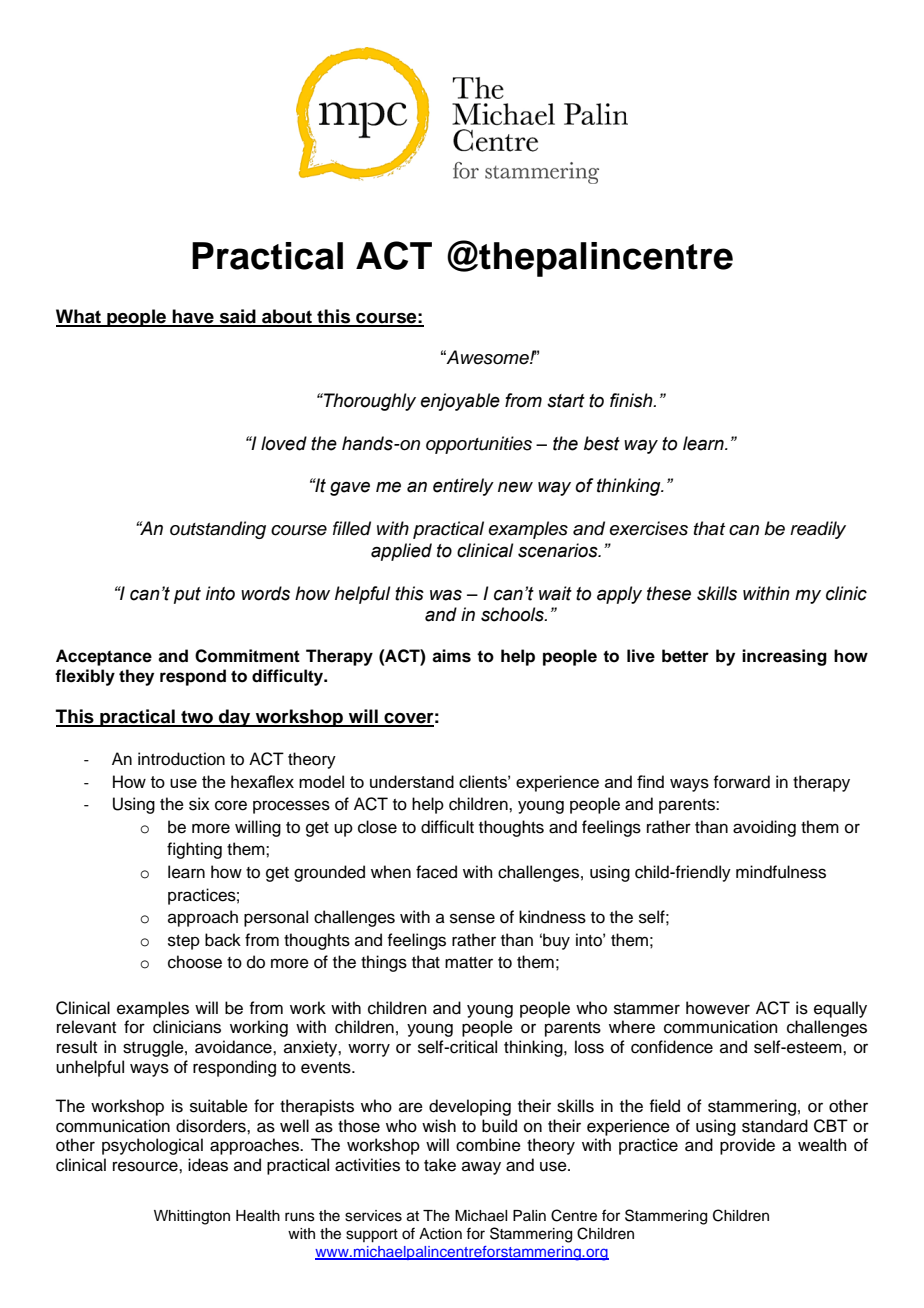 The image size is (924, 1308). I want to click on step, so click(184, 942).
